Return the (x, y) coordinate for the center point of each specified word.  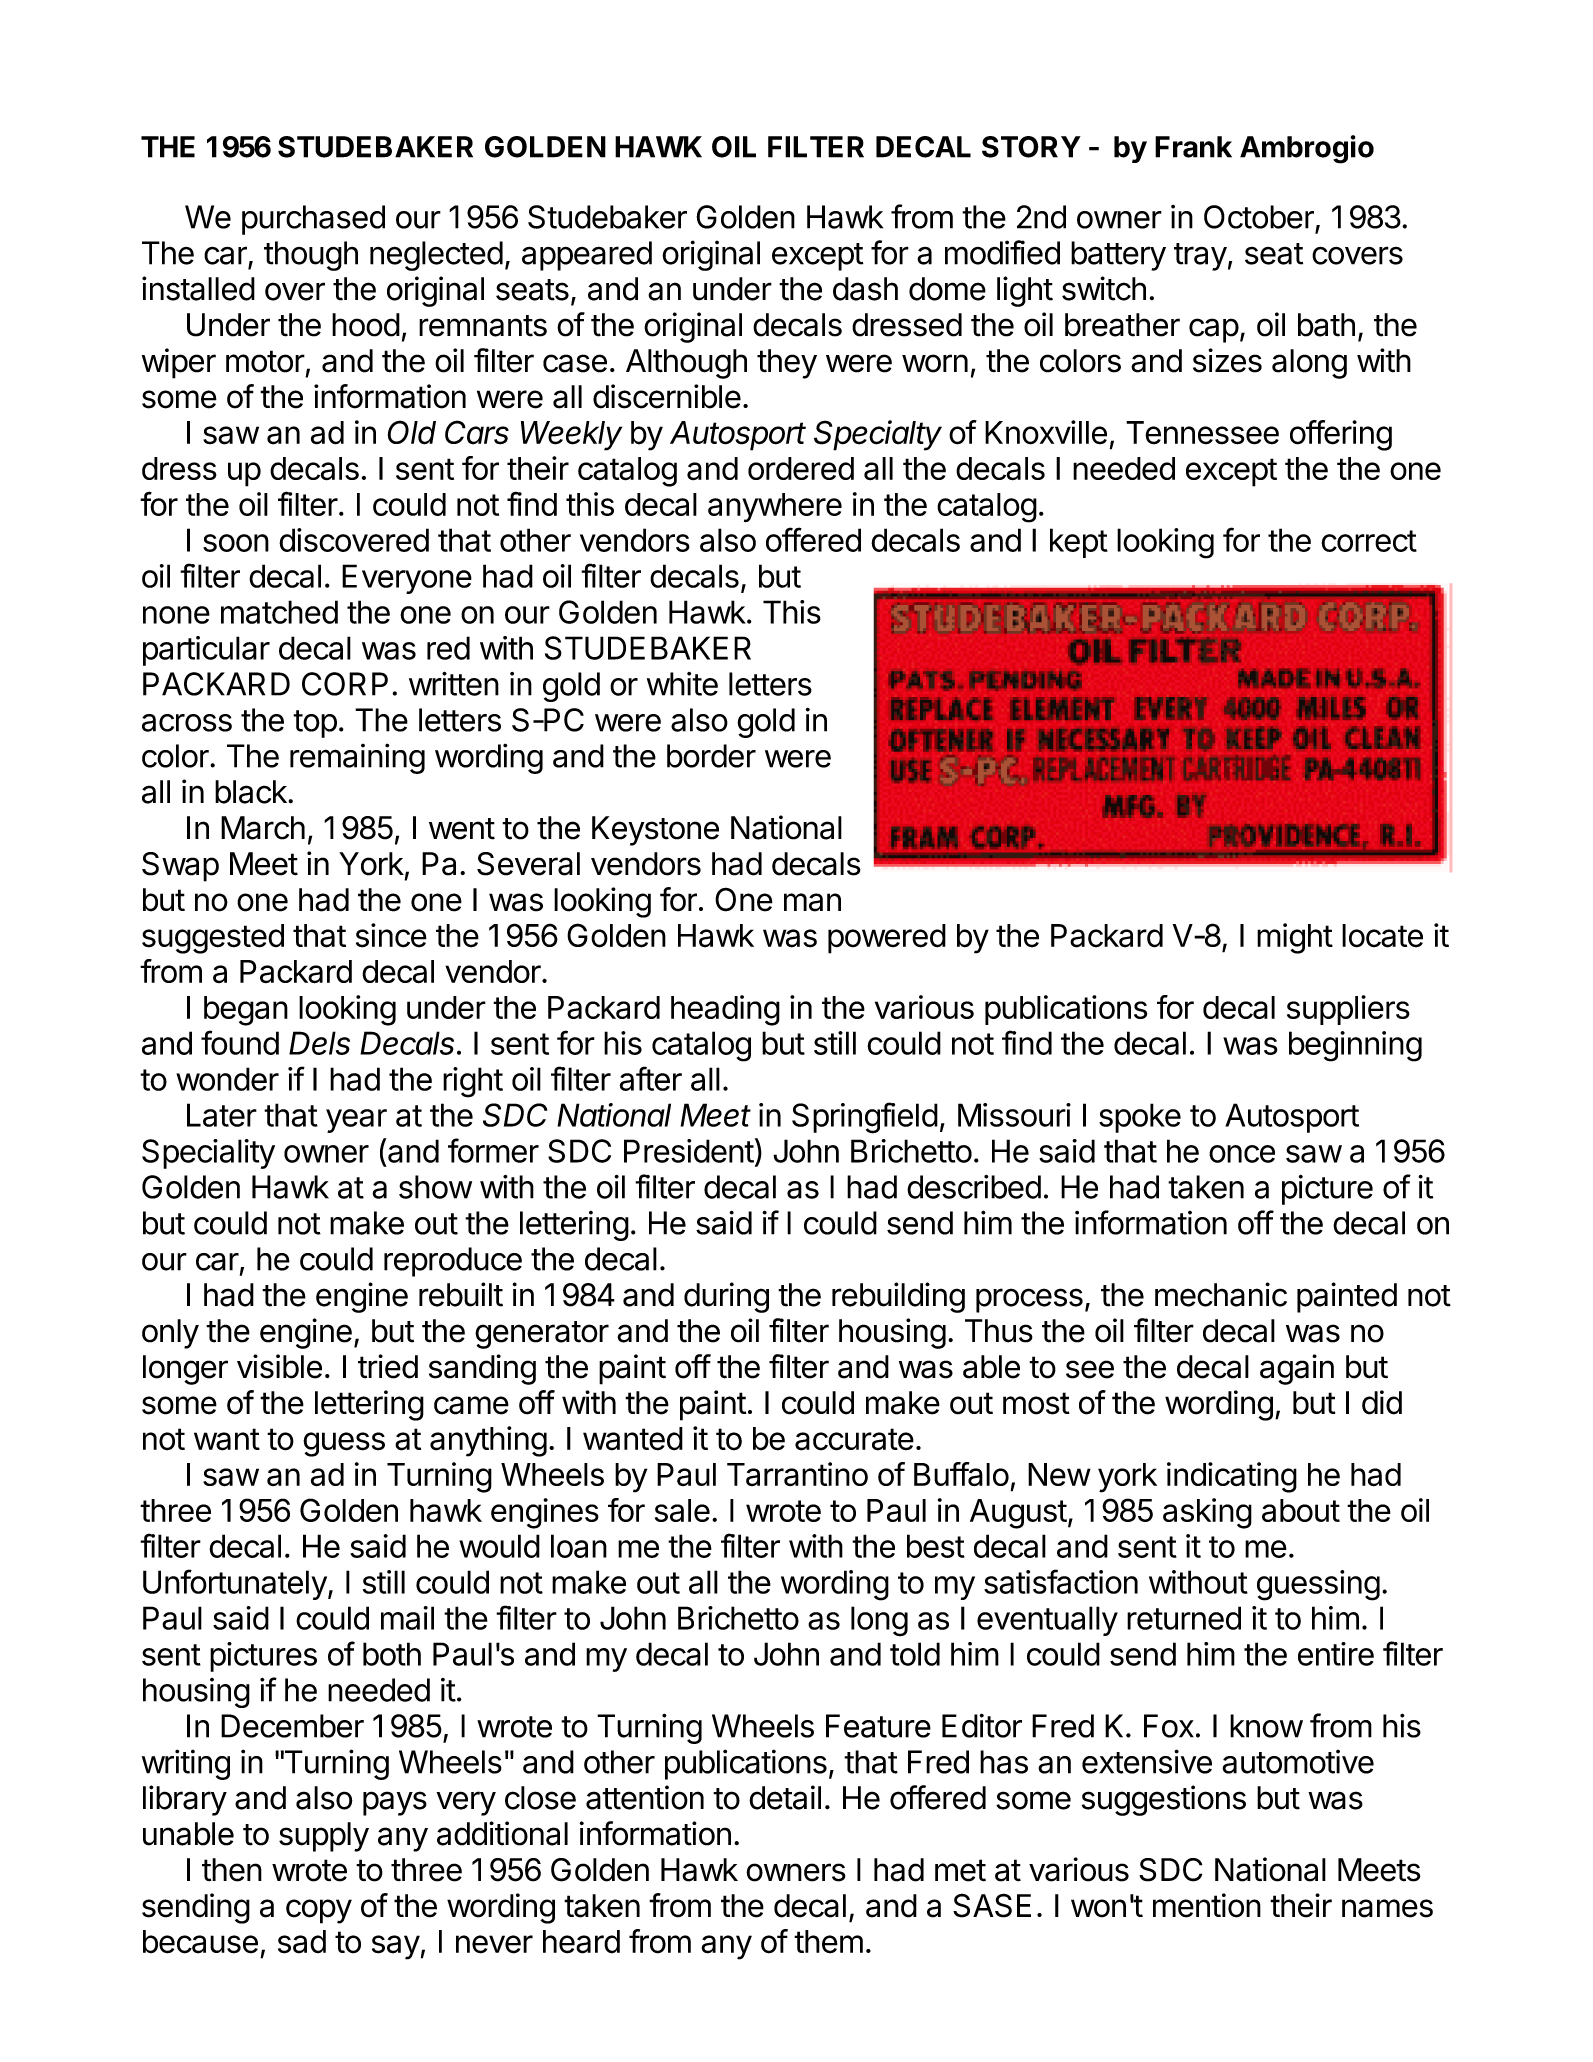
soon (236, 543)
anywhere (775, 507)
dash (865, 289)
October (1259, 217)
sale (682, 1510)
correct (1369, 541)
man (812, 902)
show (435, 1187)
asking (1207, 1513)
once (1242, 1154)
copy (319, 1911)
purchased (313, 220)
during (726, 1297)
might (1295, 938)
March (263, 828)
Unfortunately (235, 1584)
